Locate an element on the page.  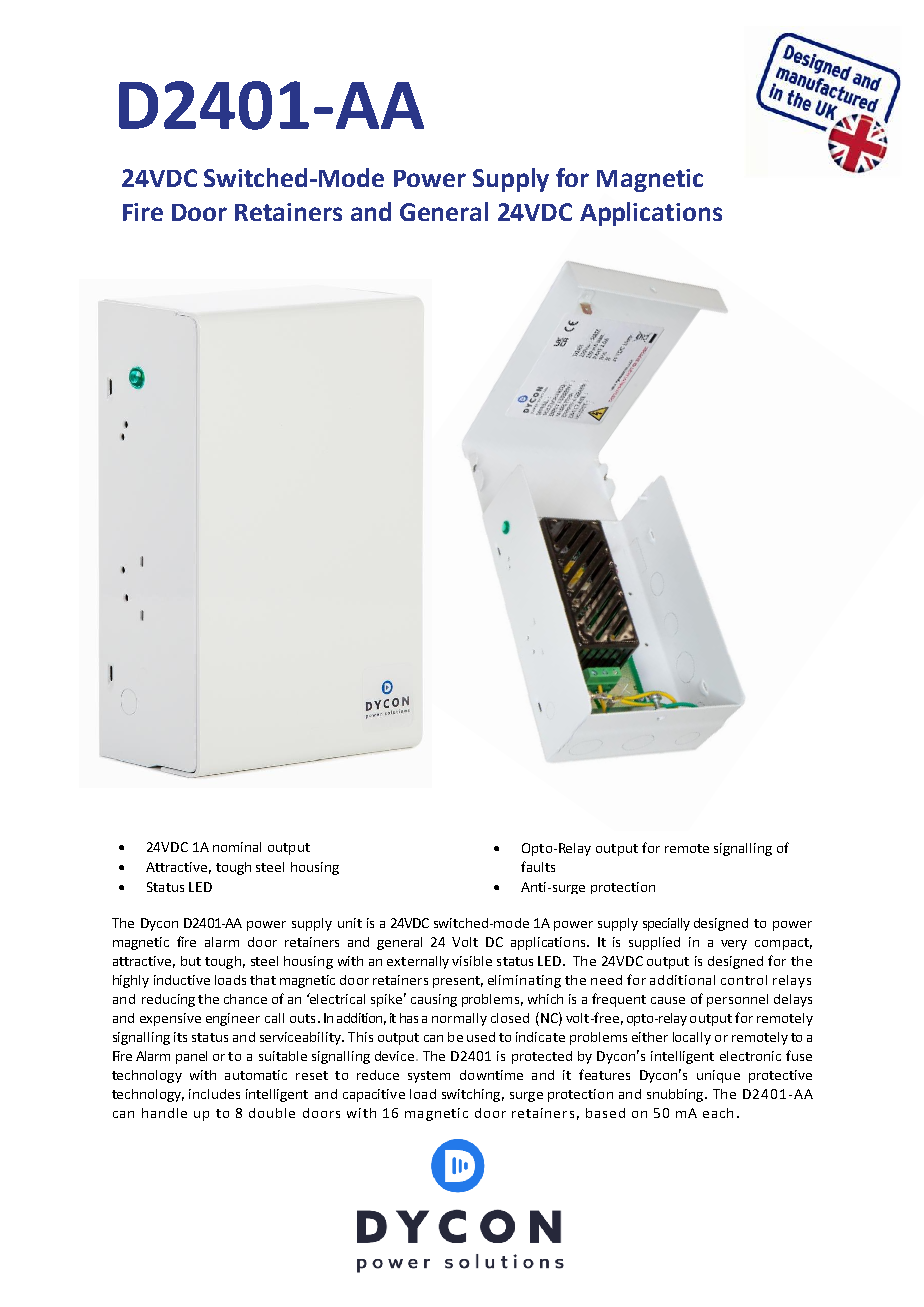
control is located at coordinates (744, 980).
